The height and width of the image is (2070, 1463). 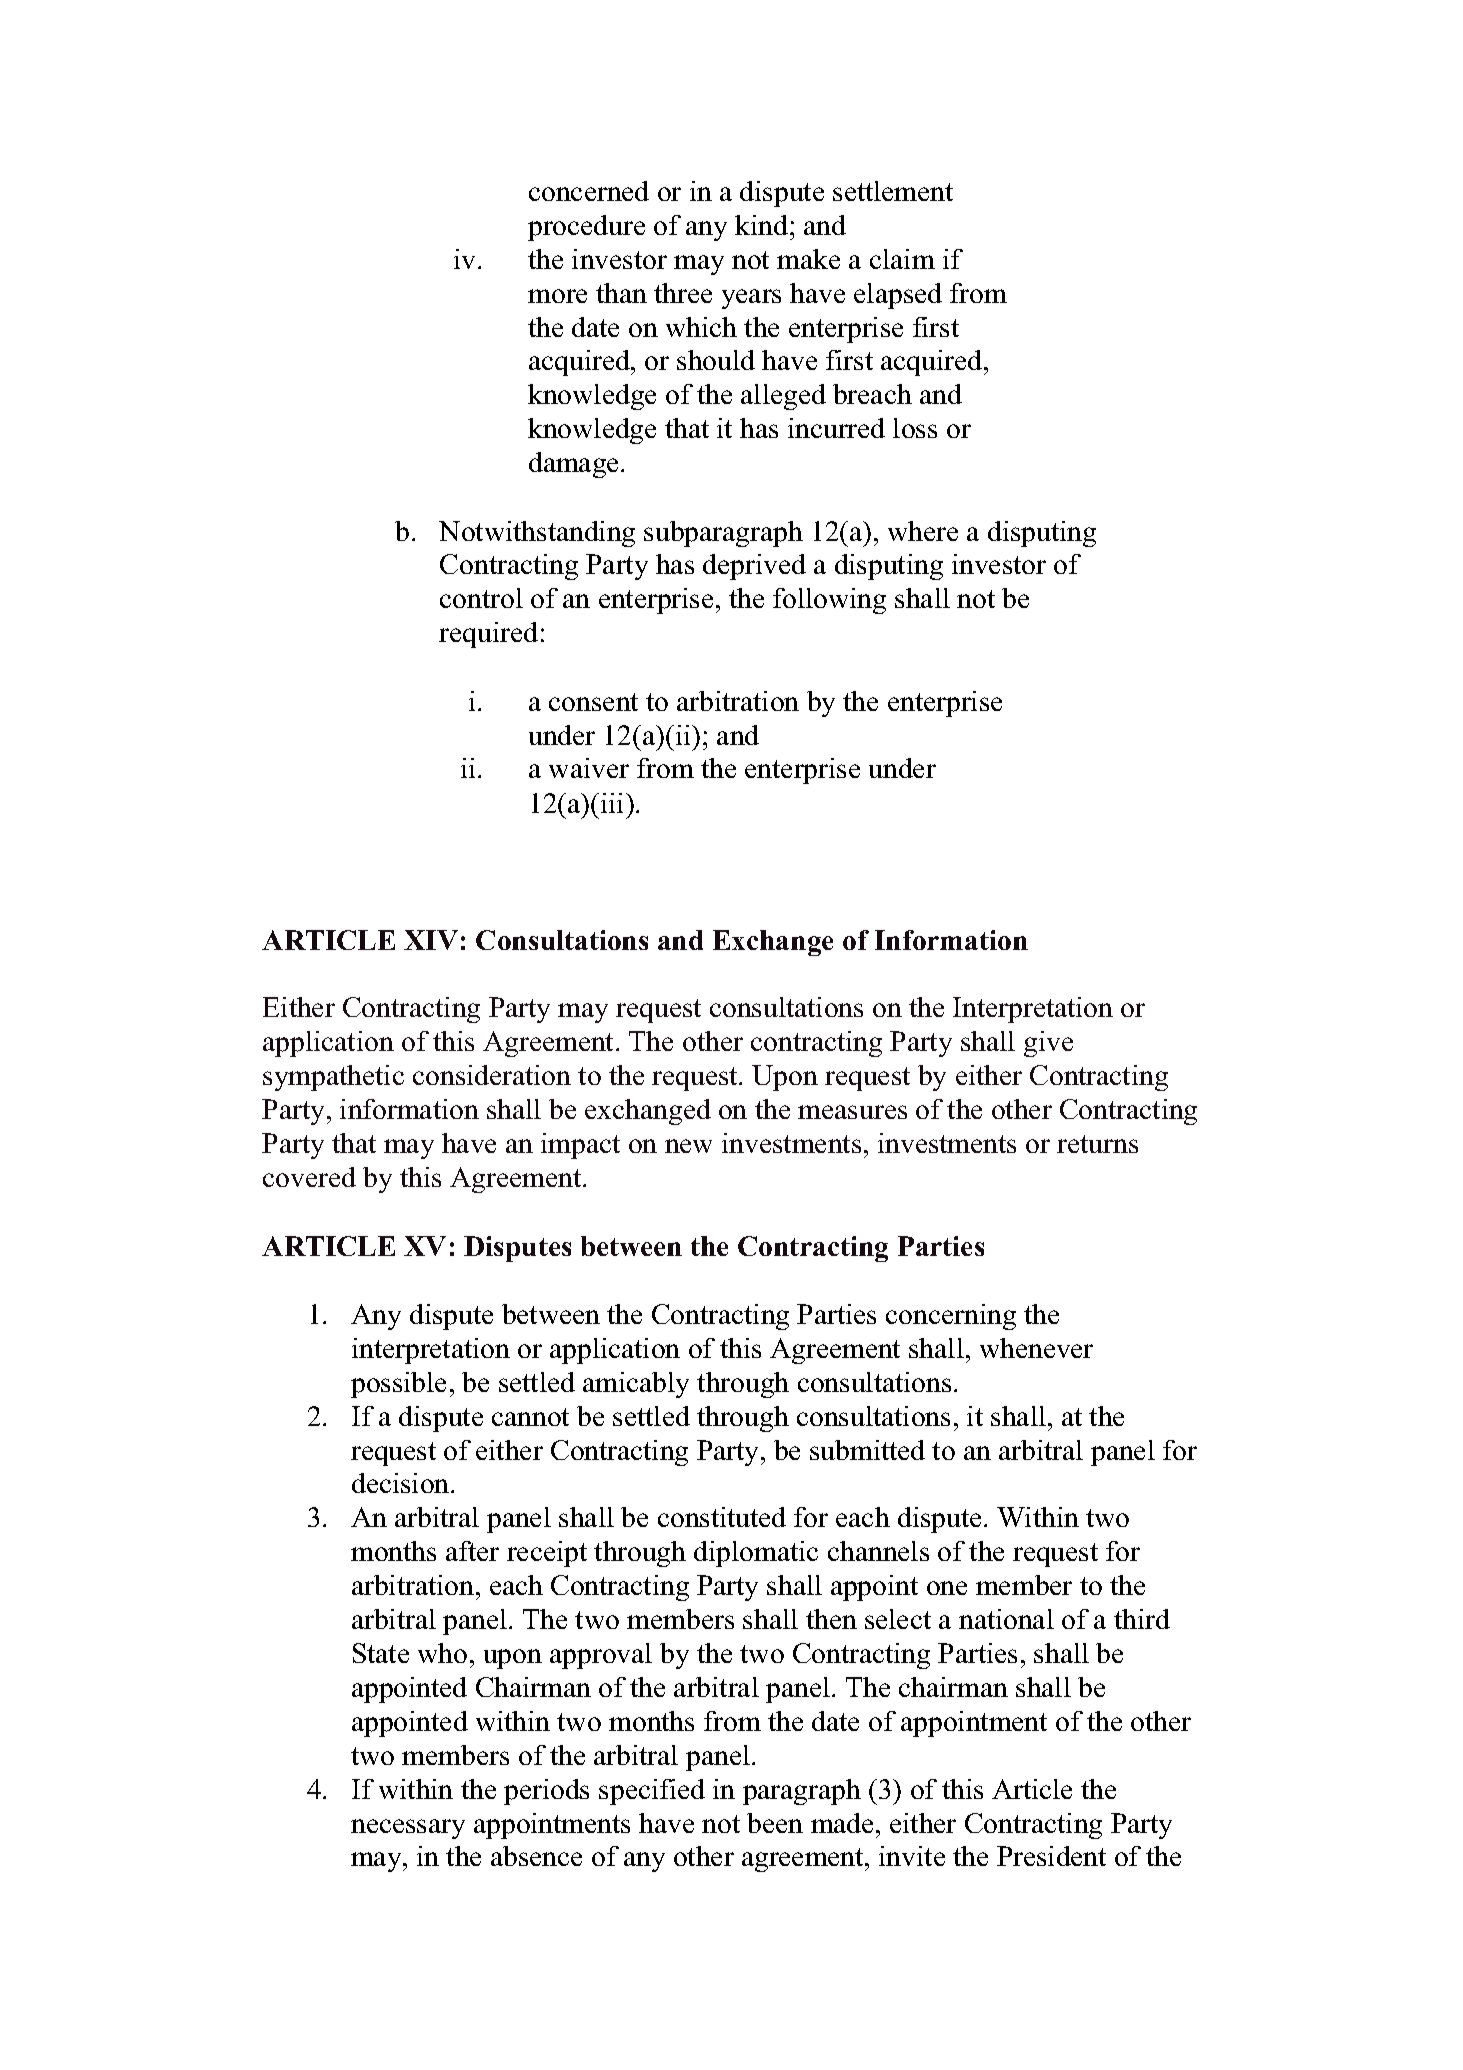 What do you see at coordinates (902, 259) in the image?
I see `claim` at bounding box center [902, 259].
